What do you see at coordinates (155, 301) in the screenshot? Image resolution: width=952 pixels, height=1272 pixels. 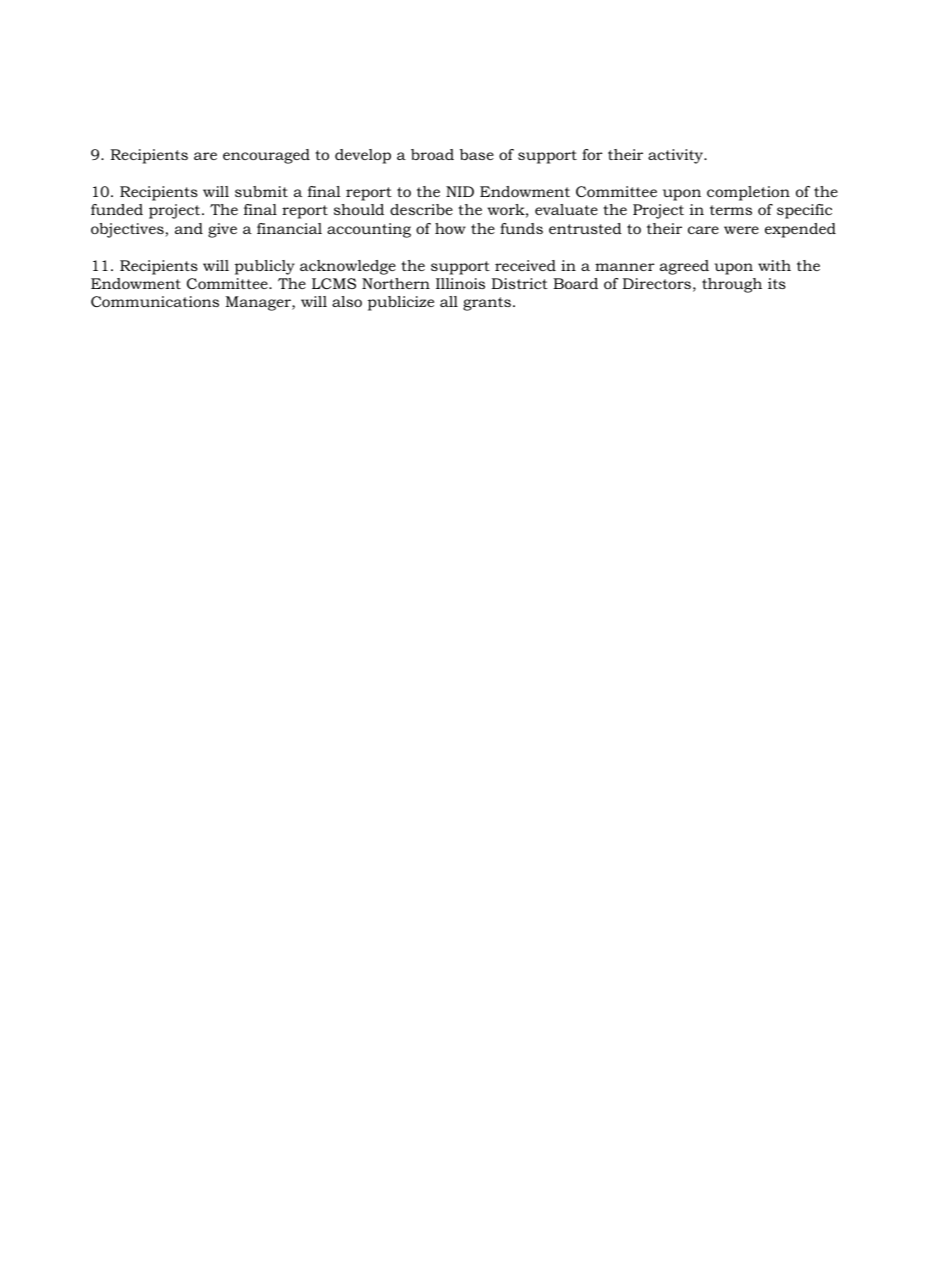 I see `Communications` at bounding box center [155, 301].
